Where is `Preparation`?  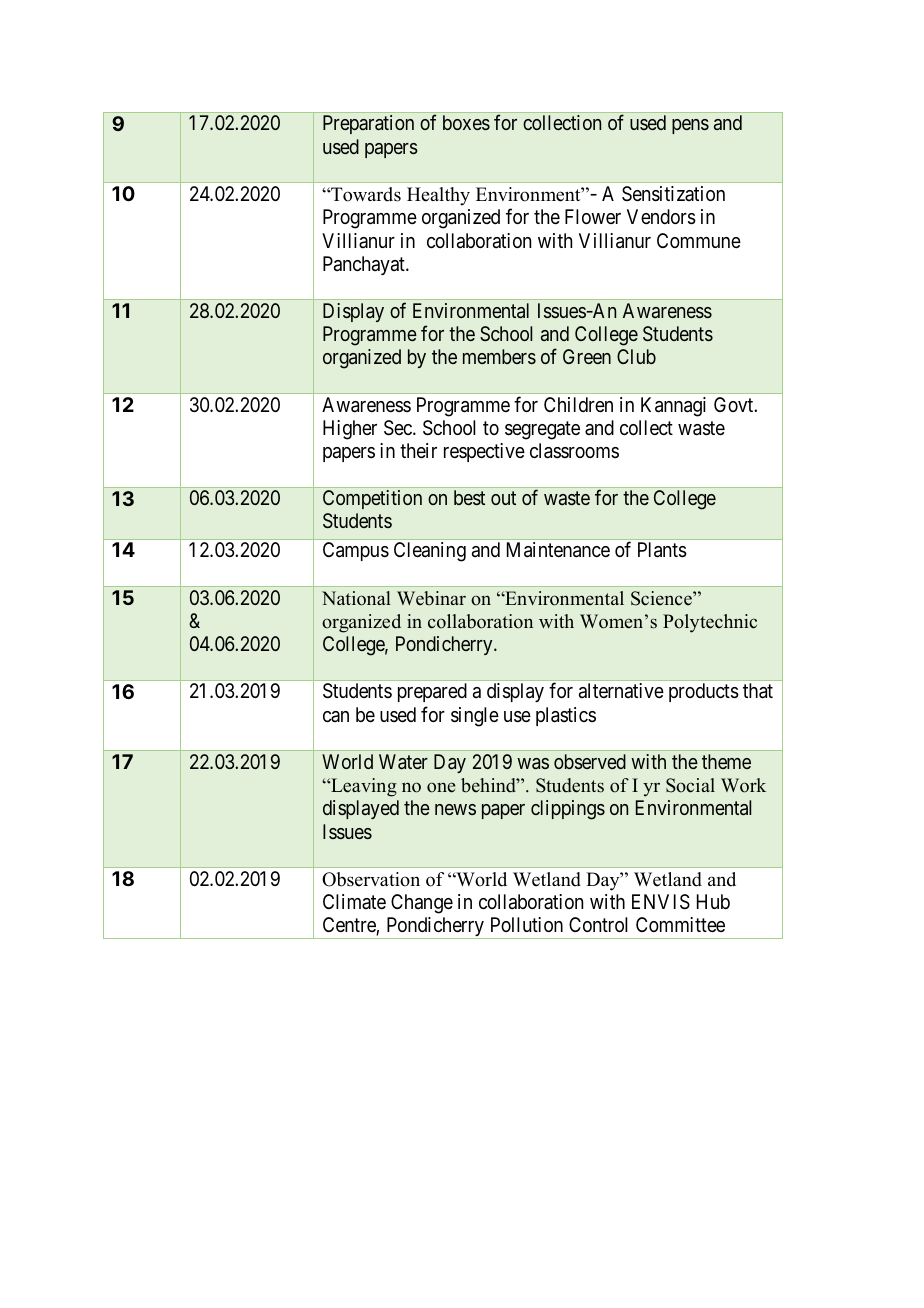
Preparation is located at coordinates (368, 124).
